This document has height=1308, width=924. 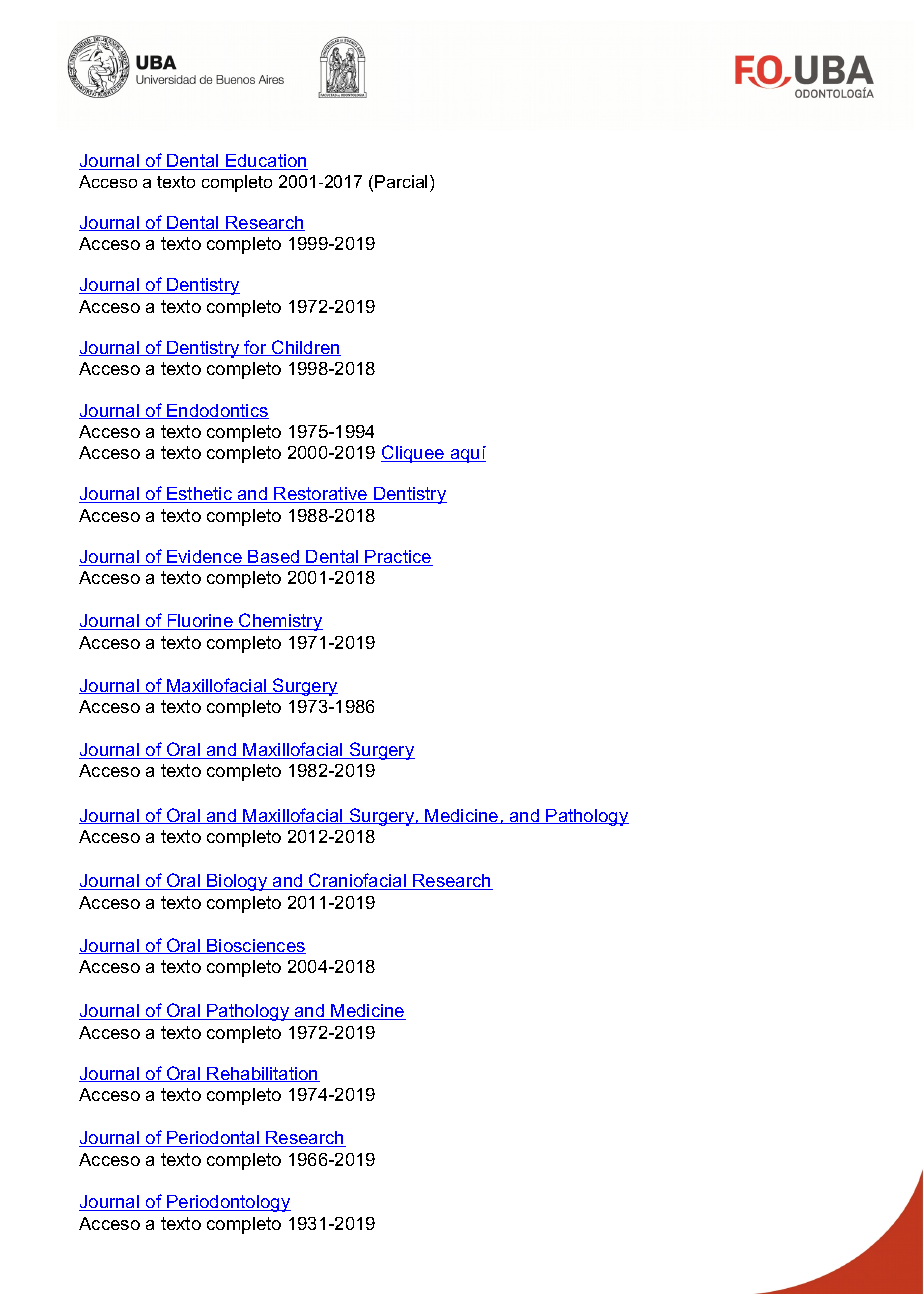 What do you see at coordinates (237, 882) in the document?
I see `Biology` at bounding box center [237, 882].
